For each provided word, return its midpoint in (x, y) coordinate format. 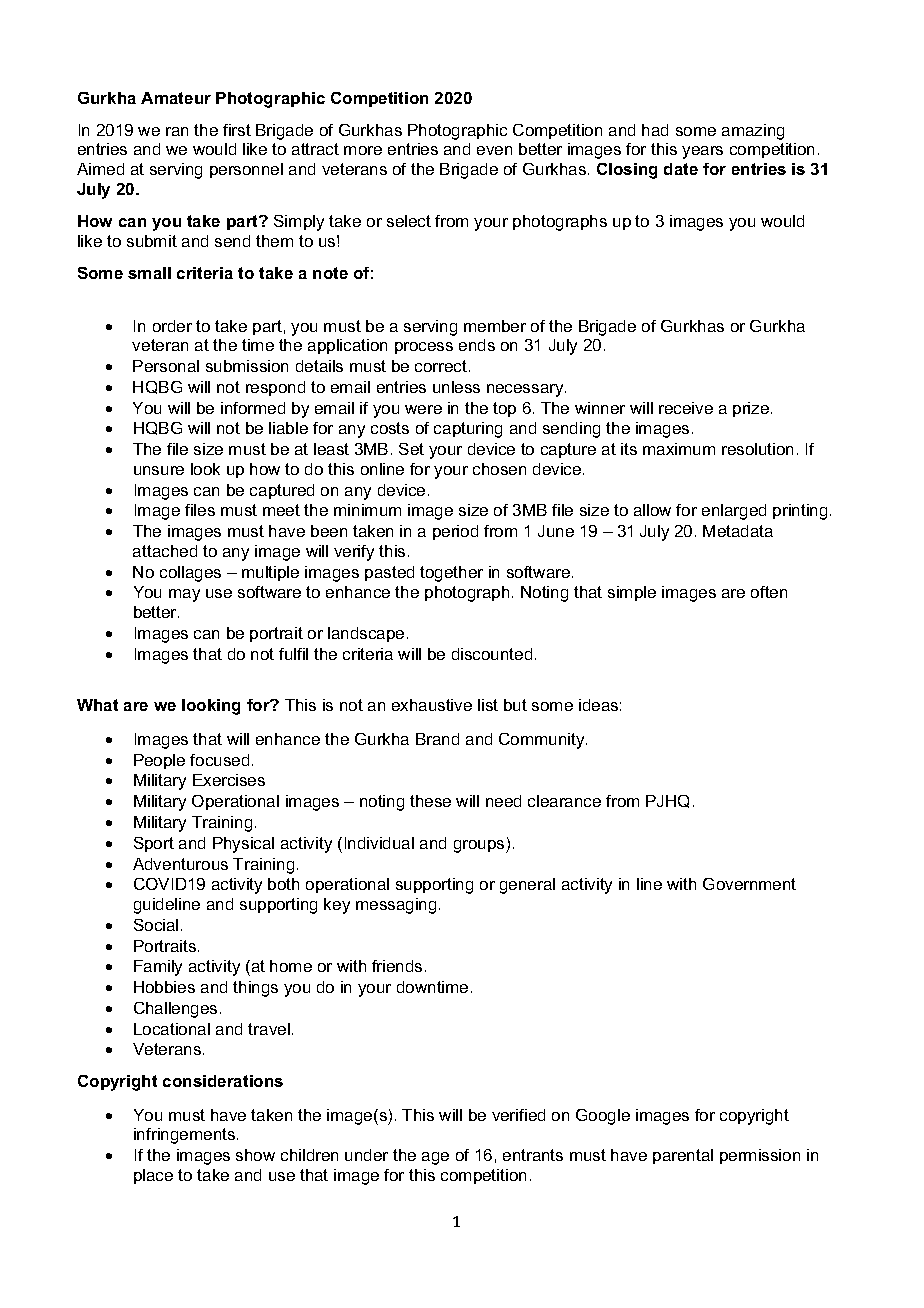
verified (518, 1115)
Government (749, 884)
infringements (186, 1136)
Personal (166, 366)
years (702, 152)
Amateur (176, 98)
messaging (396, 906)
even (494, 150)
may (184, 595)
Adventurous (180, 864)
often (769, 592)
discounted (492, 654)
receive (686, 408)
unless (456, 387)
